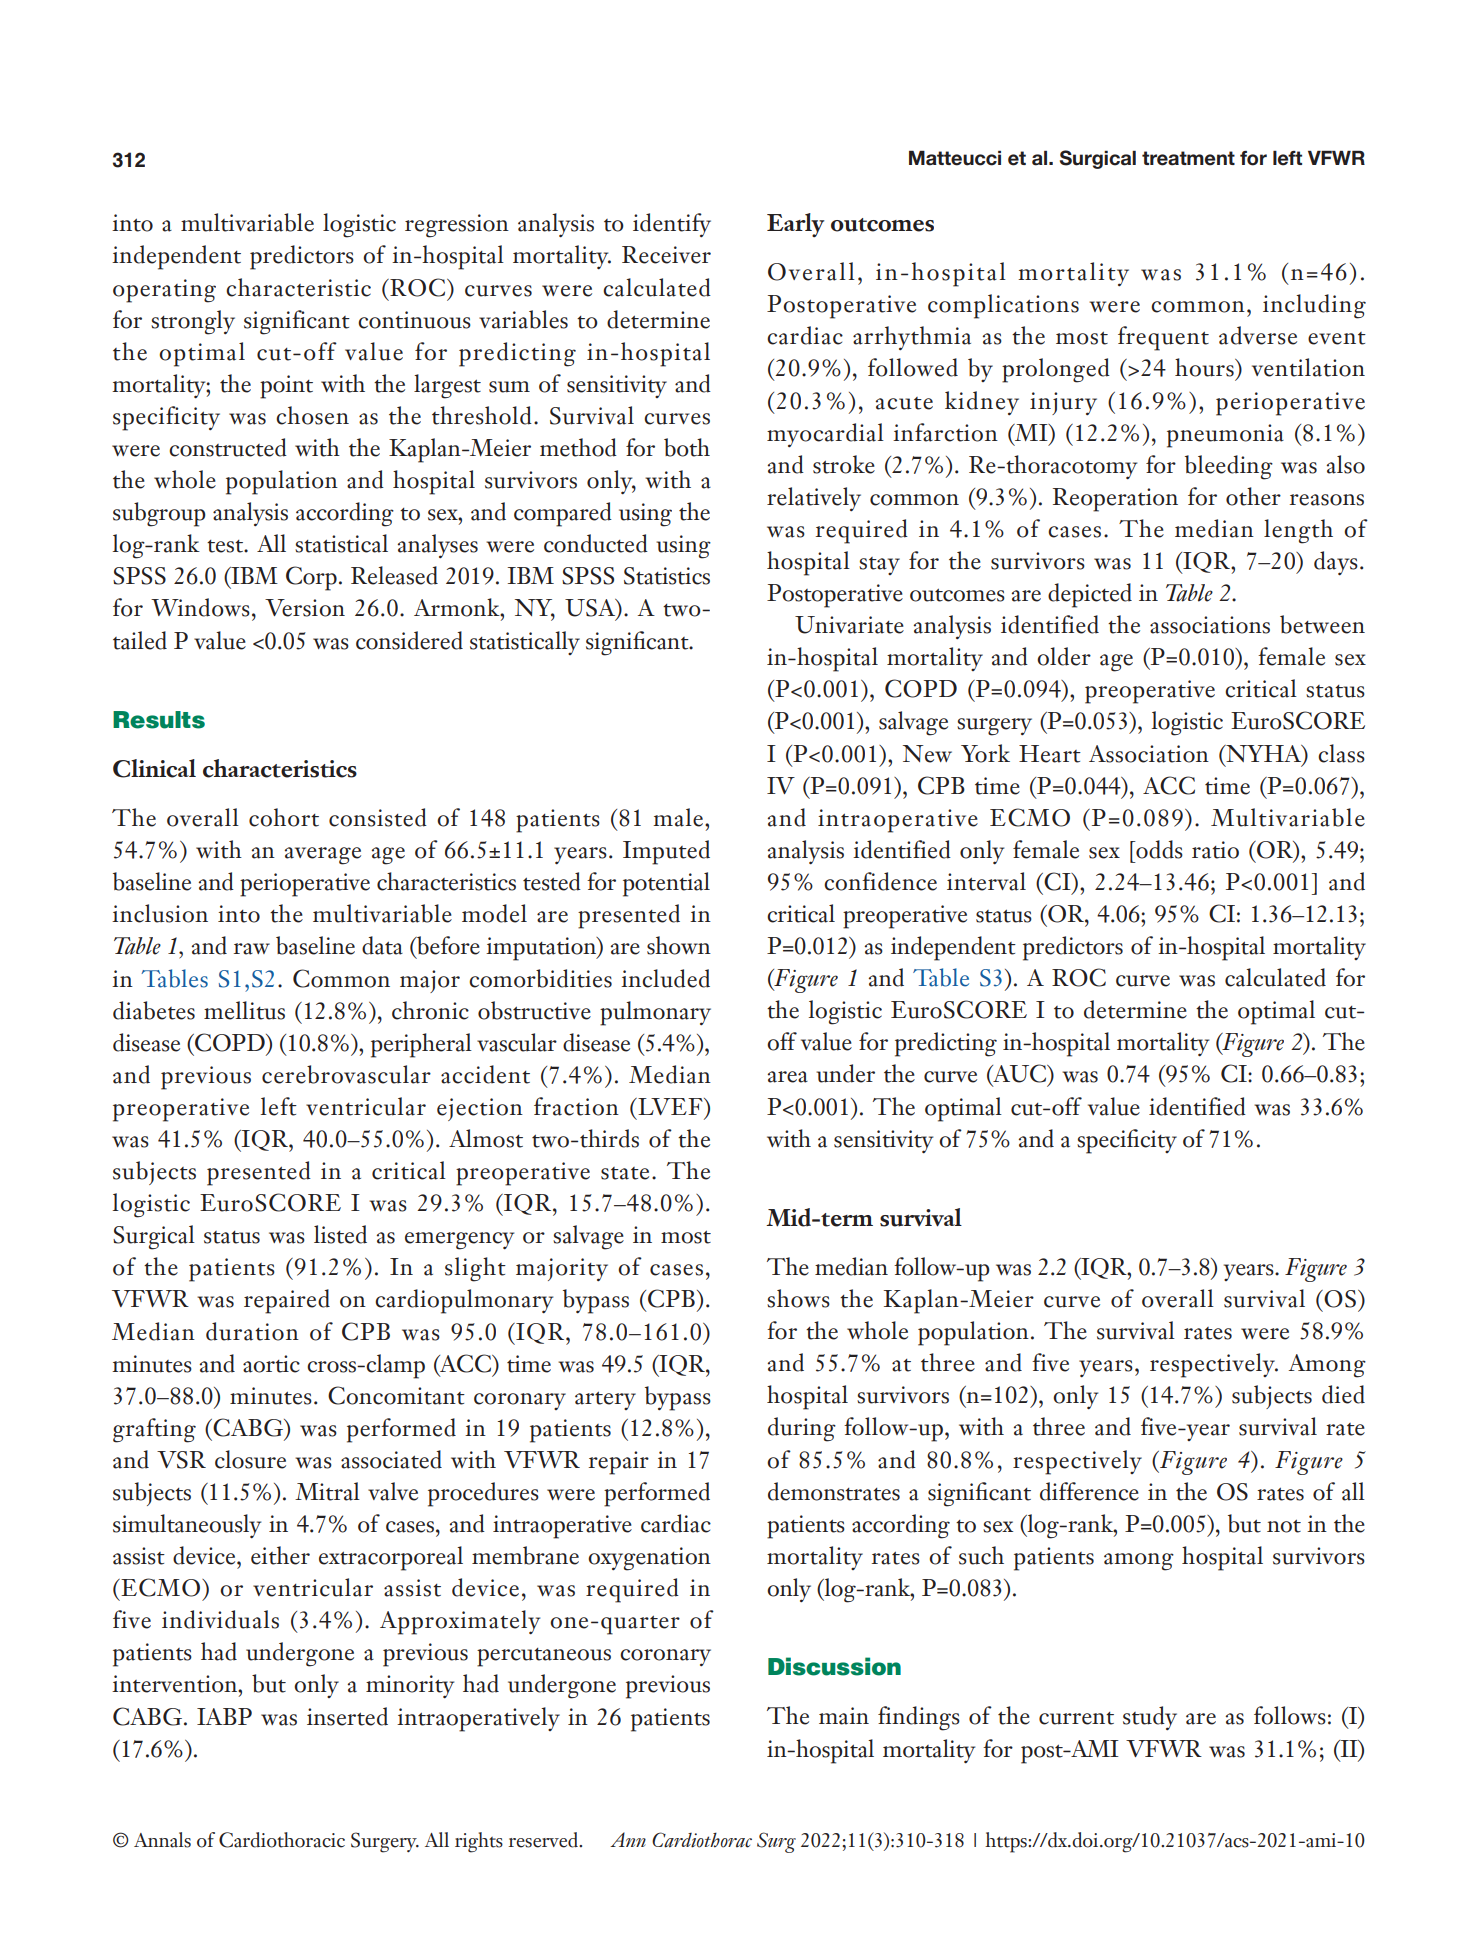  I want to click on inserted, so click(347, 1716).
